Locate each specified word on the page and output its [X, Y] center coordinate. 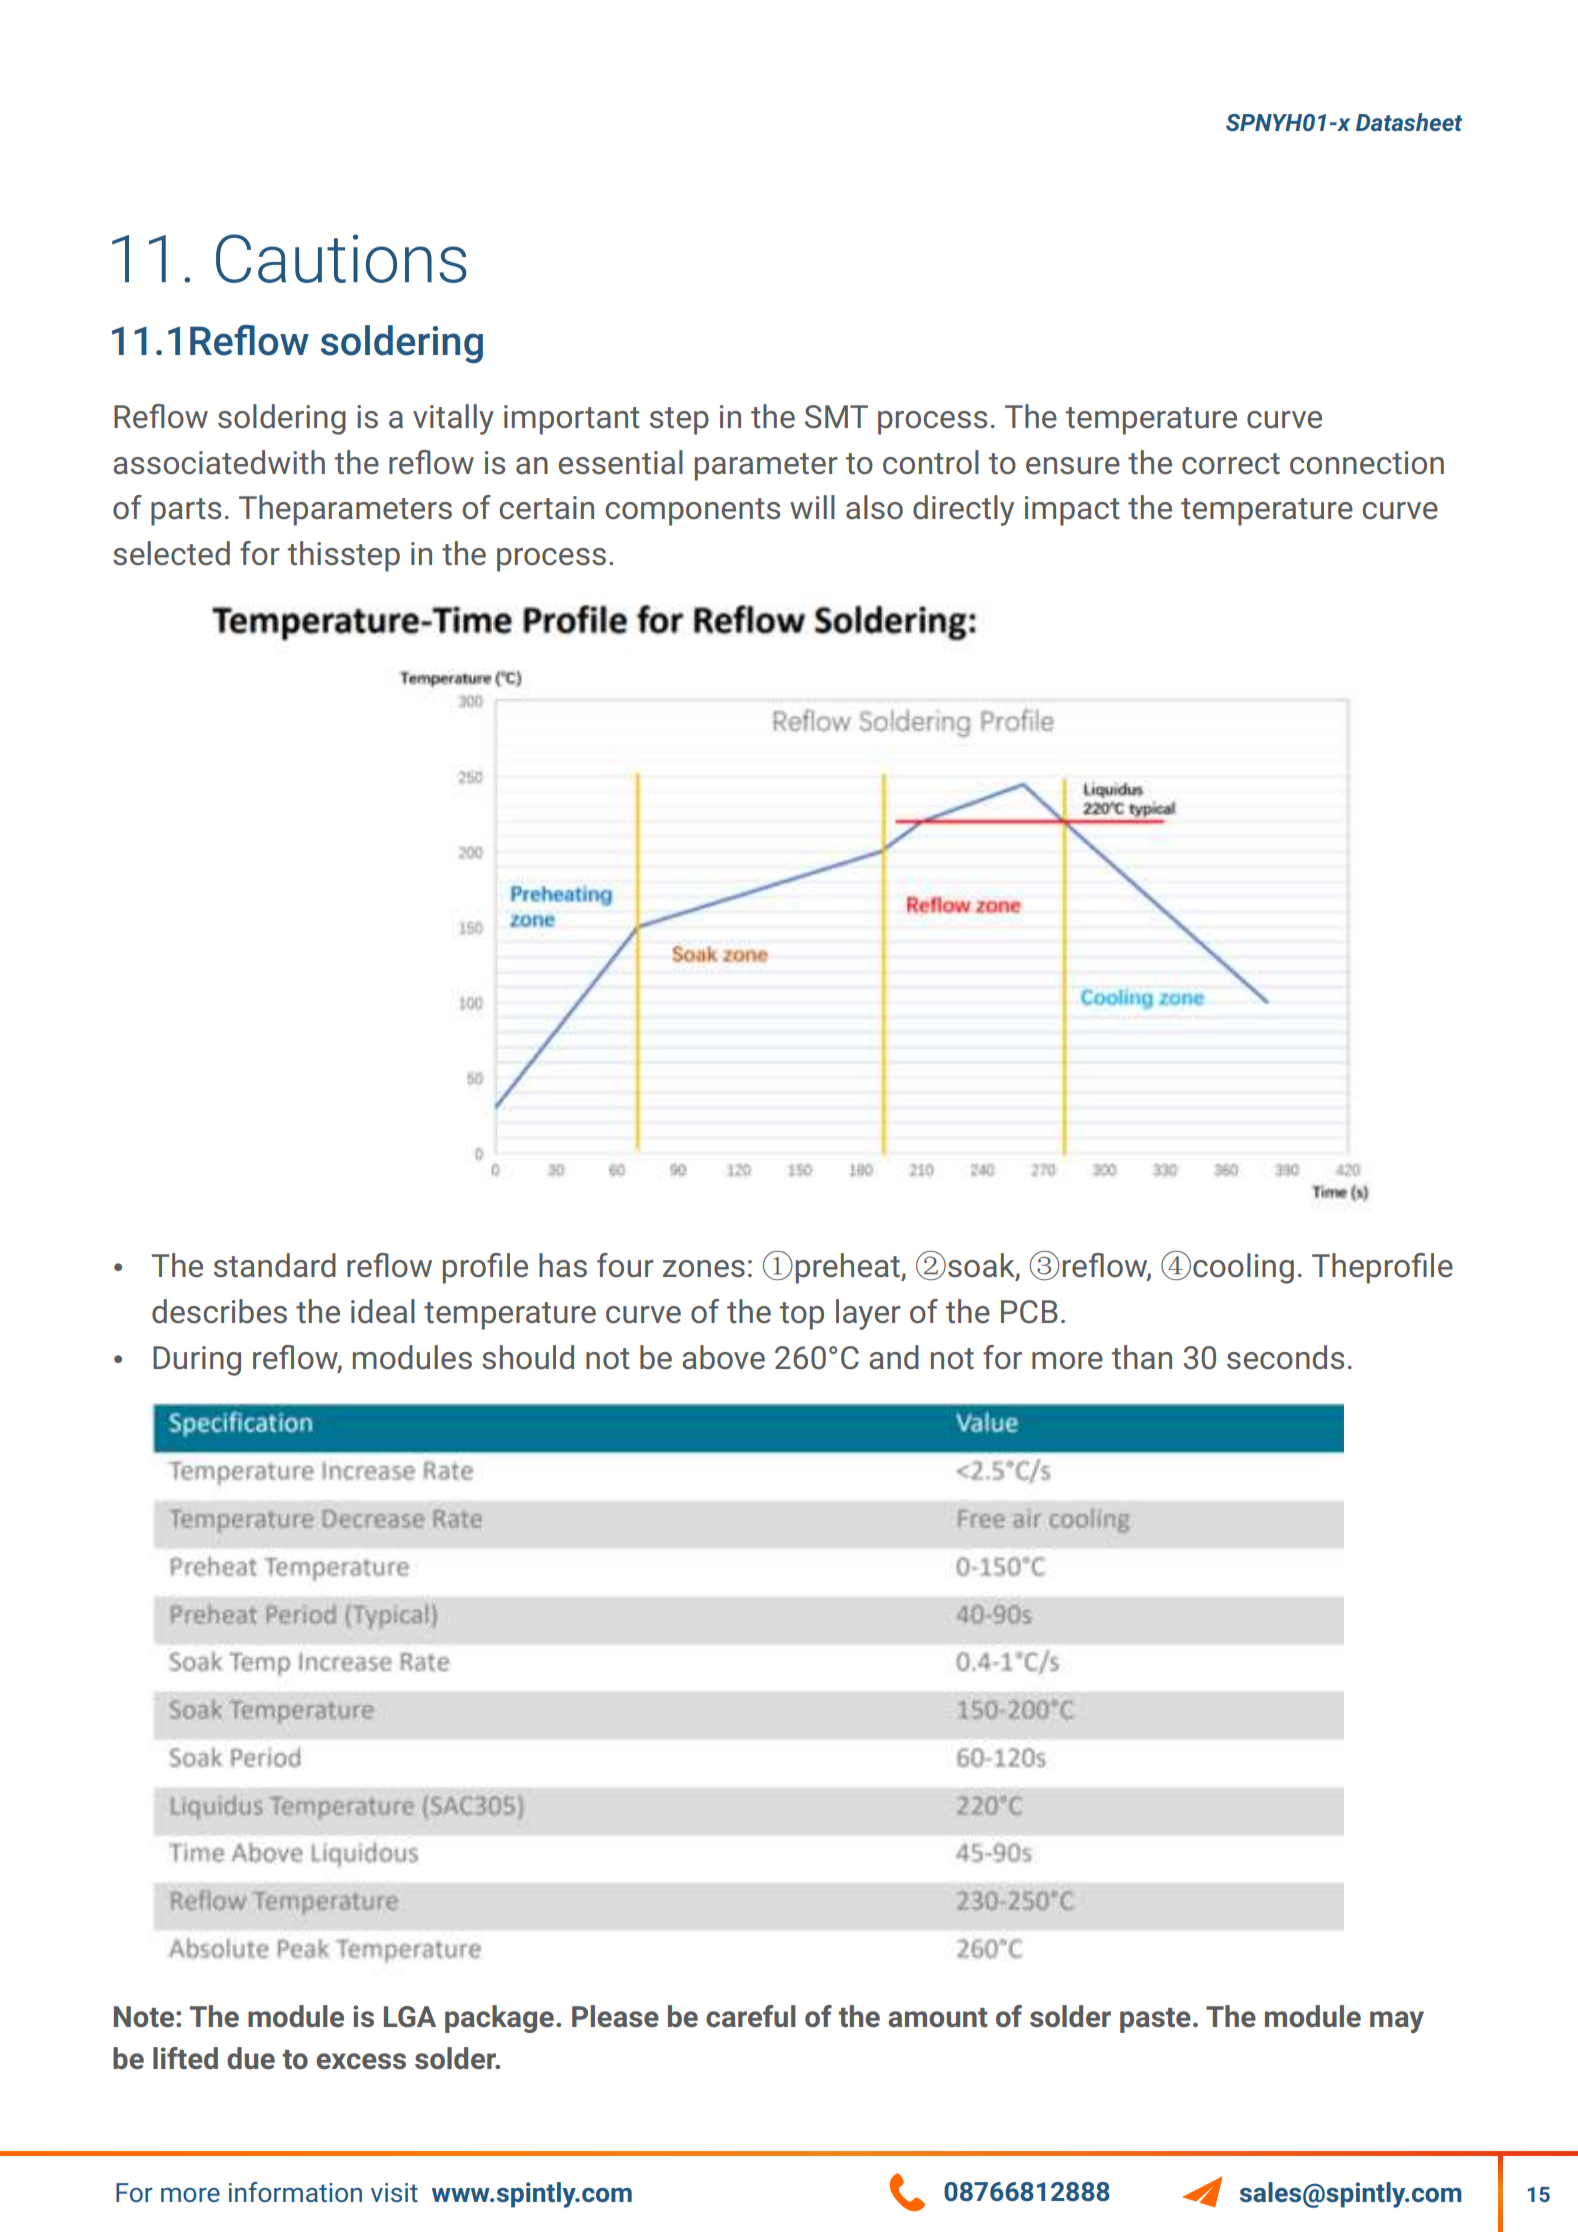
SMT [836, 417]
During [197, 1361]
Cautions [341, 258]
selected [171, 553]
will [812, 507]
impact [1072, 511]
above [723, 1357]
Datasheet [1409, 122]
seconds [1285, 1357]
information [295, 2192]
